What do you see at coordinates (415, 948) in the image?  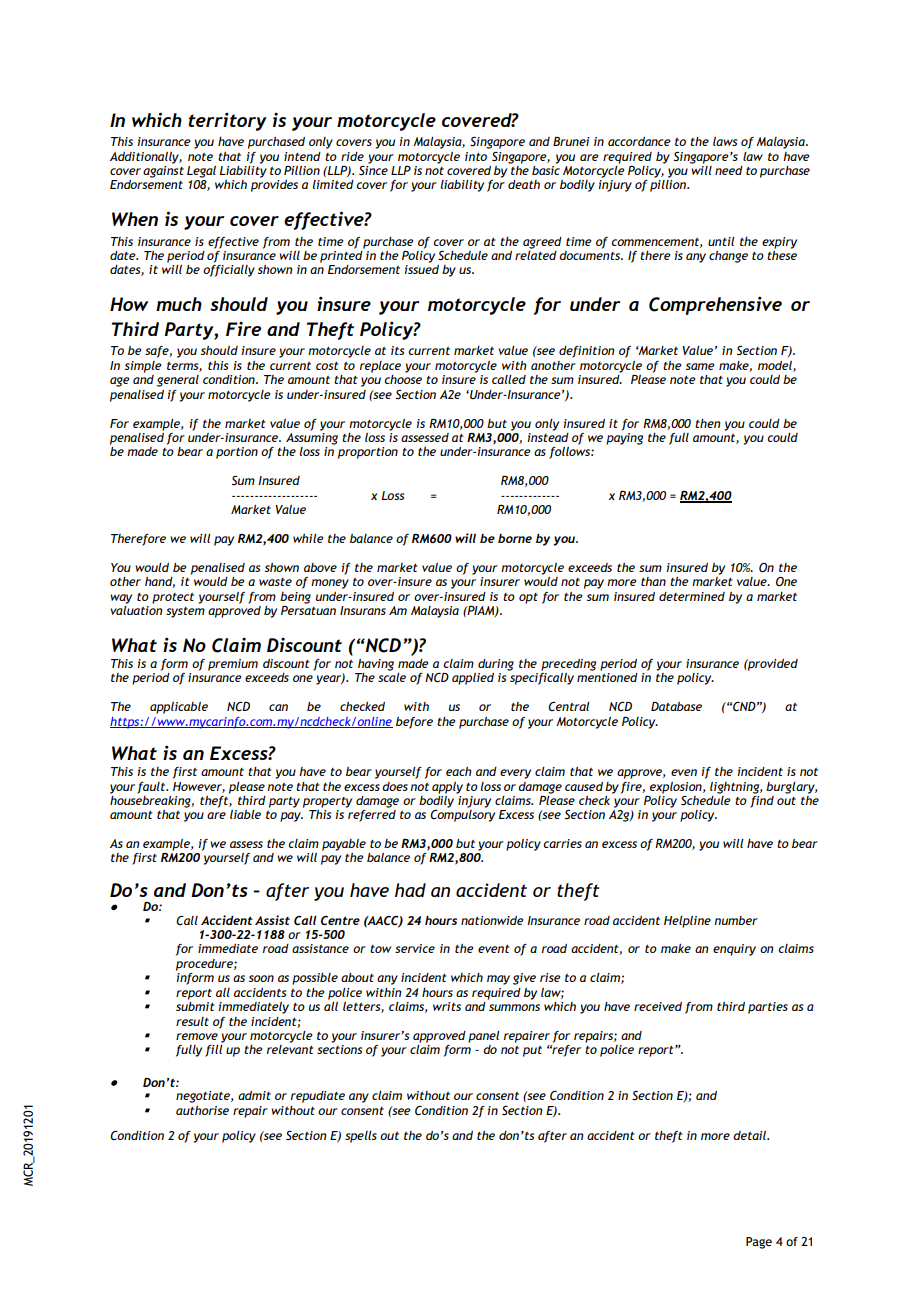 I see `service` at bounding box center [415, 948].
